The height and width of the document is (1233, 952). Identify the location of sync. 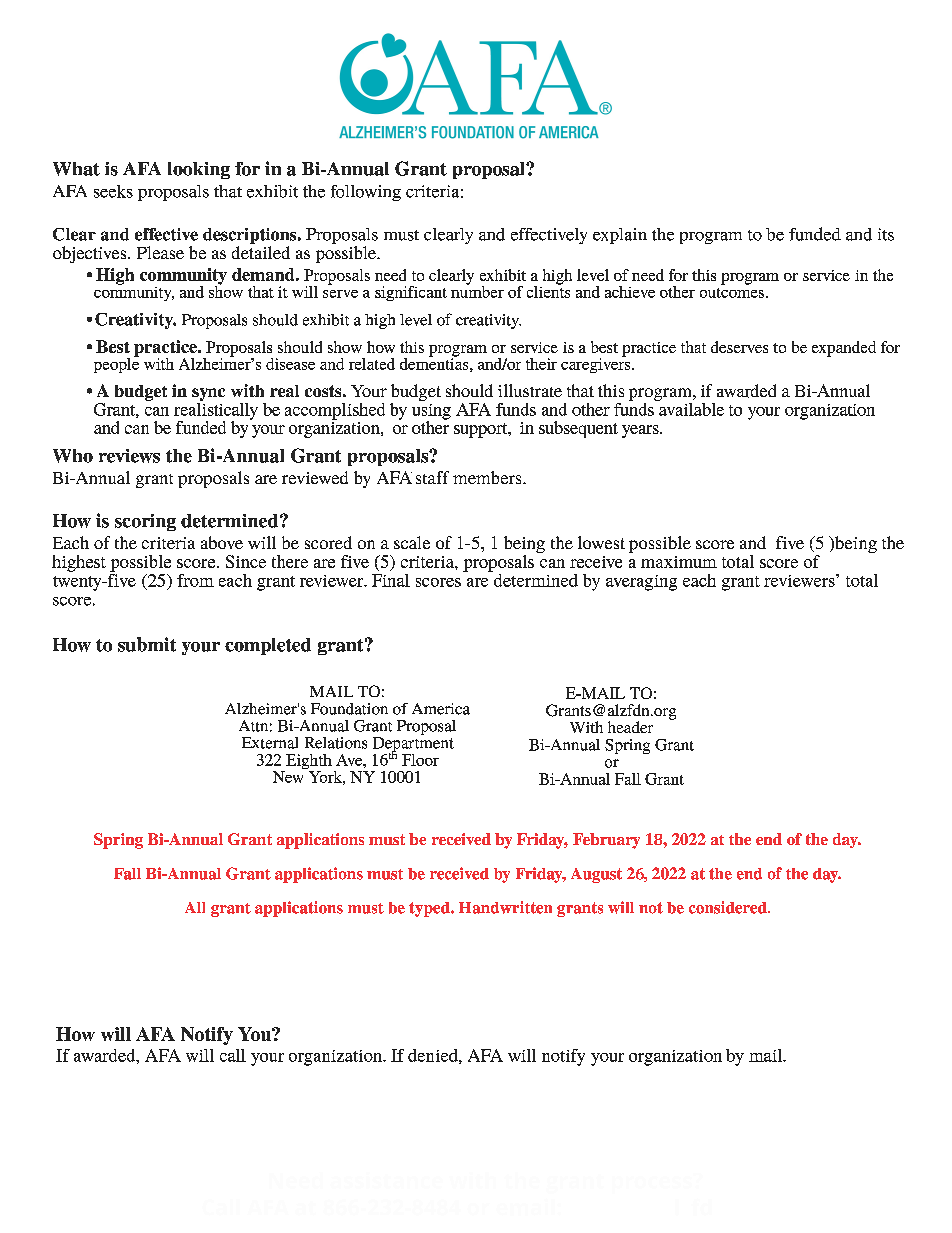
(208, 396).
